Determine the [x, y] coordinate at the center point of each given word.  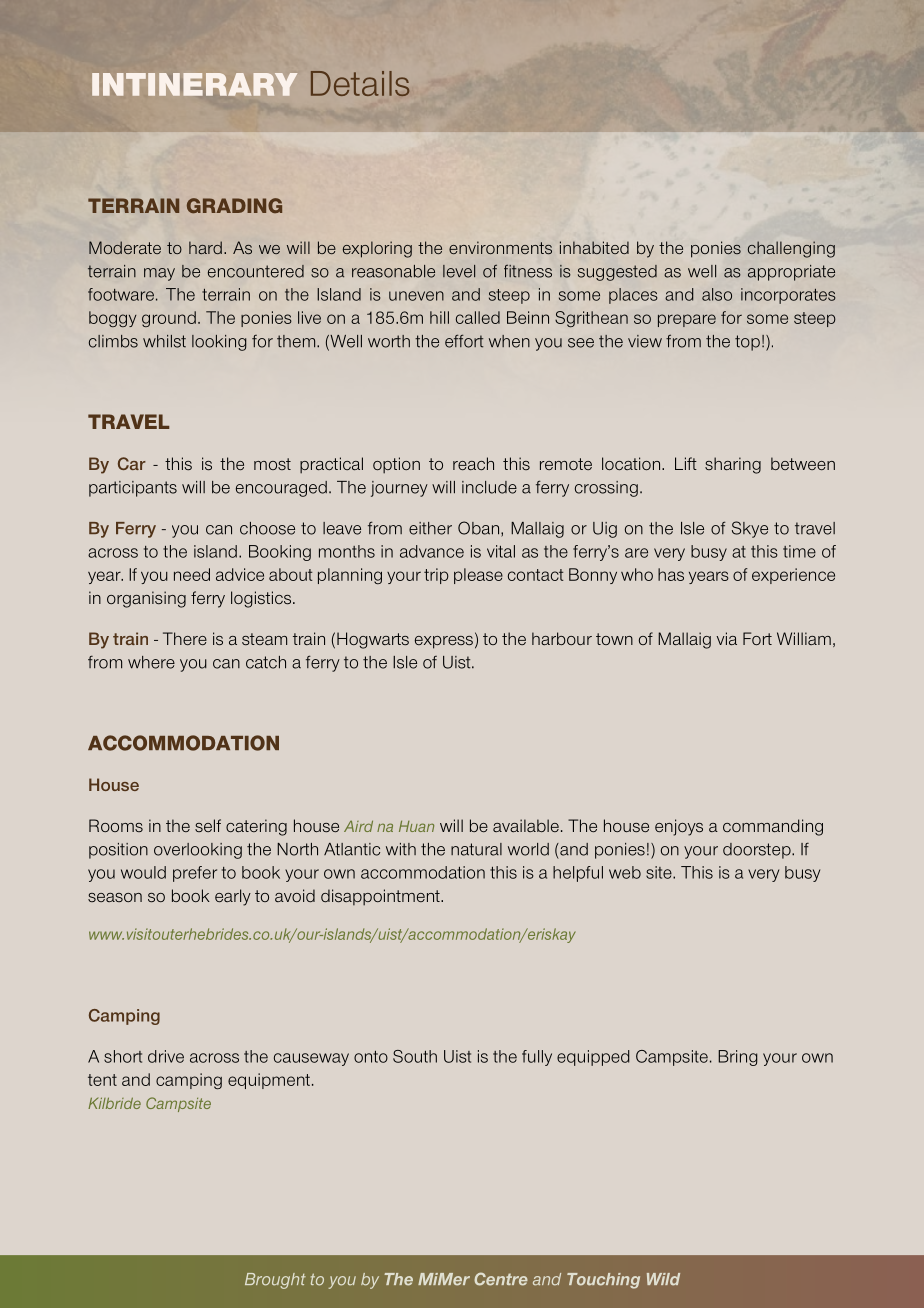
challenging [791, 249]
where [151, 662]
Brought [275, 1281]
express [444, 642]
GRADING [234, 205]
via [726, 638]
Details [360, 83]
